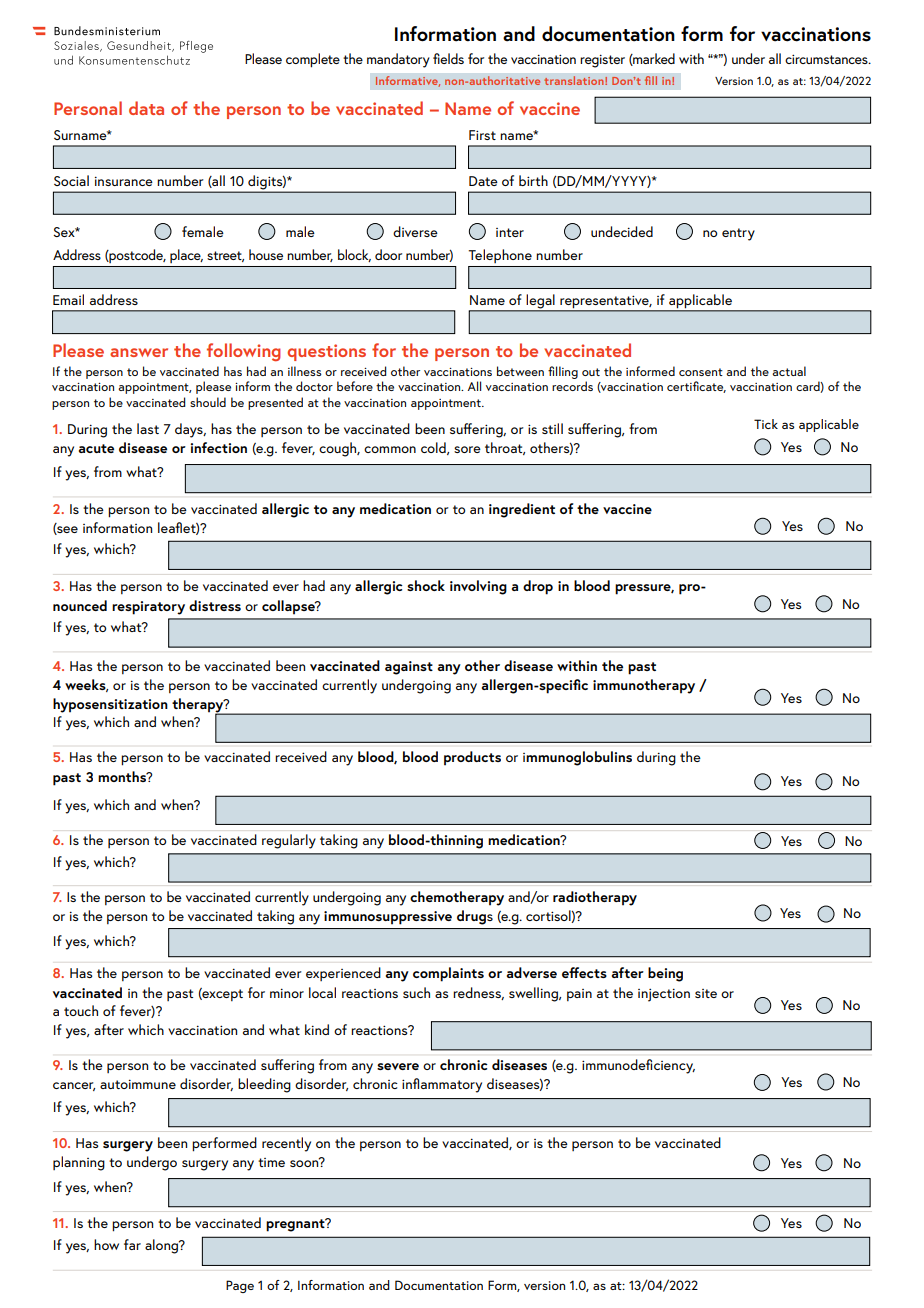 The height and width of the image is (1308, 924). Describe the element at coordinates (827, 59) in the image. I see `circumstances` at that location.
